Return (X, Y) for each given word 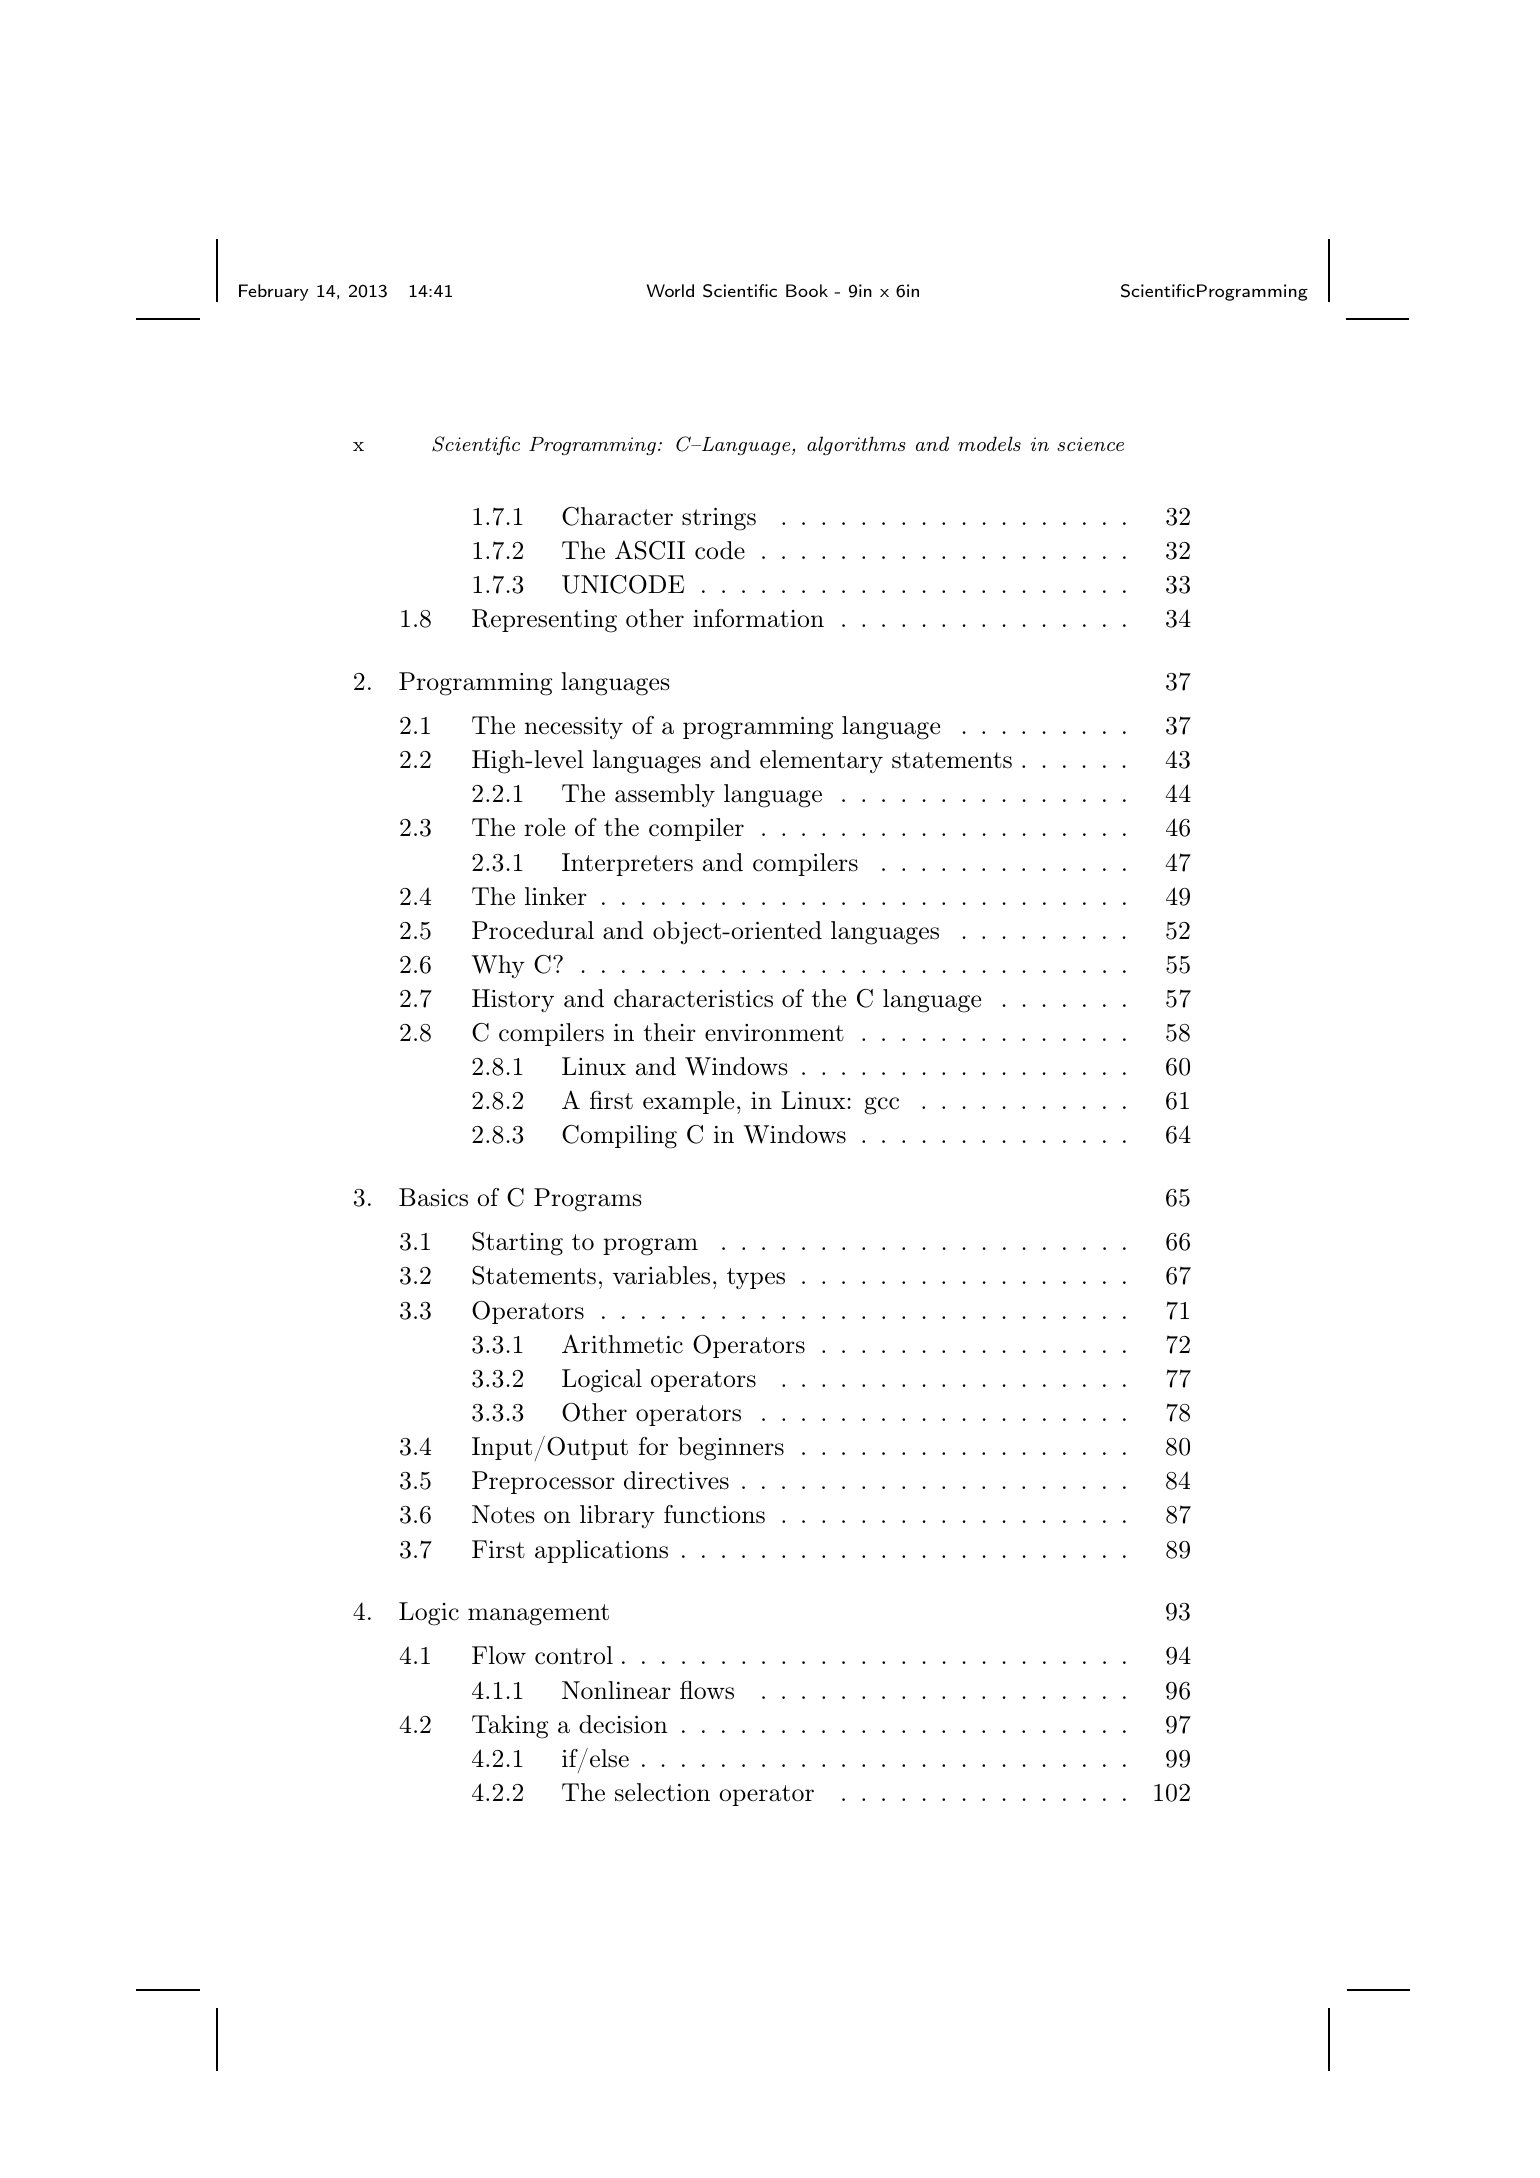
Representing (544, 621)
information (758, 618)
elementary (821, 761)
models (989, 443)
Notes (503, 1514)
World (670, 290)
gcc (882, 1106)
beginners (731, 1449)
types (756, 1279)
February (273, 292)
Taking (510, 1727)
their (670, 1032)
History (513, 1000)
